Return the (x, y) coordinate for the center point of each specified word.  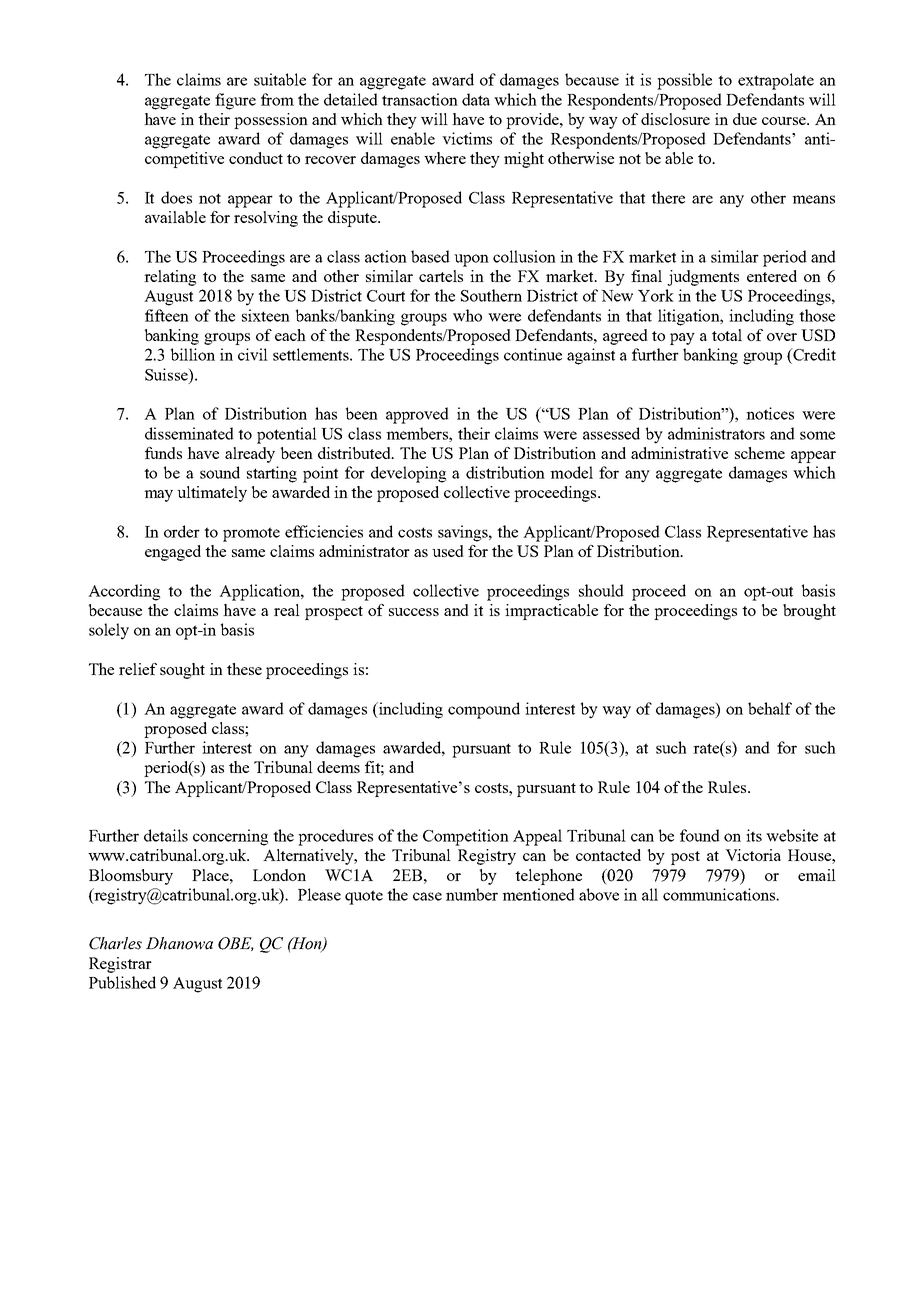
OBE (236, 944)
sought (182, 671)
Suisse (167, 374)
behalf (770, 708)
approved (417, 415)
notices (770, 413)
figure (235, 101)
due (745, 119)
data (476, 99)
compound (484, 710)
